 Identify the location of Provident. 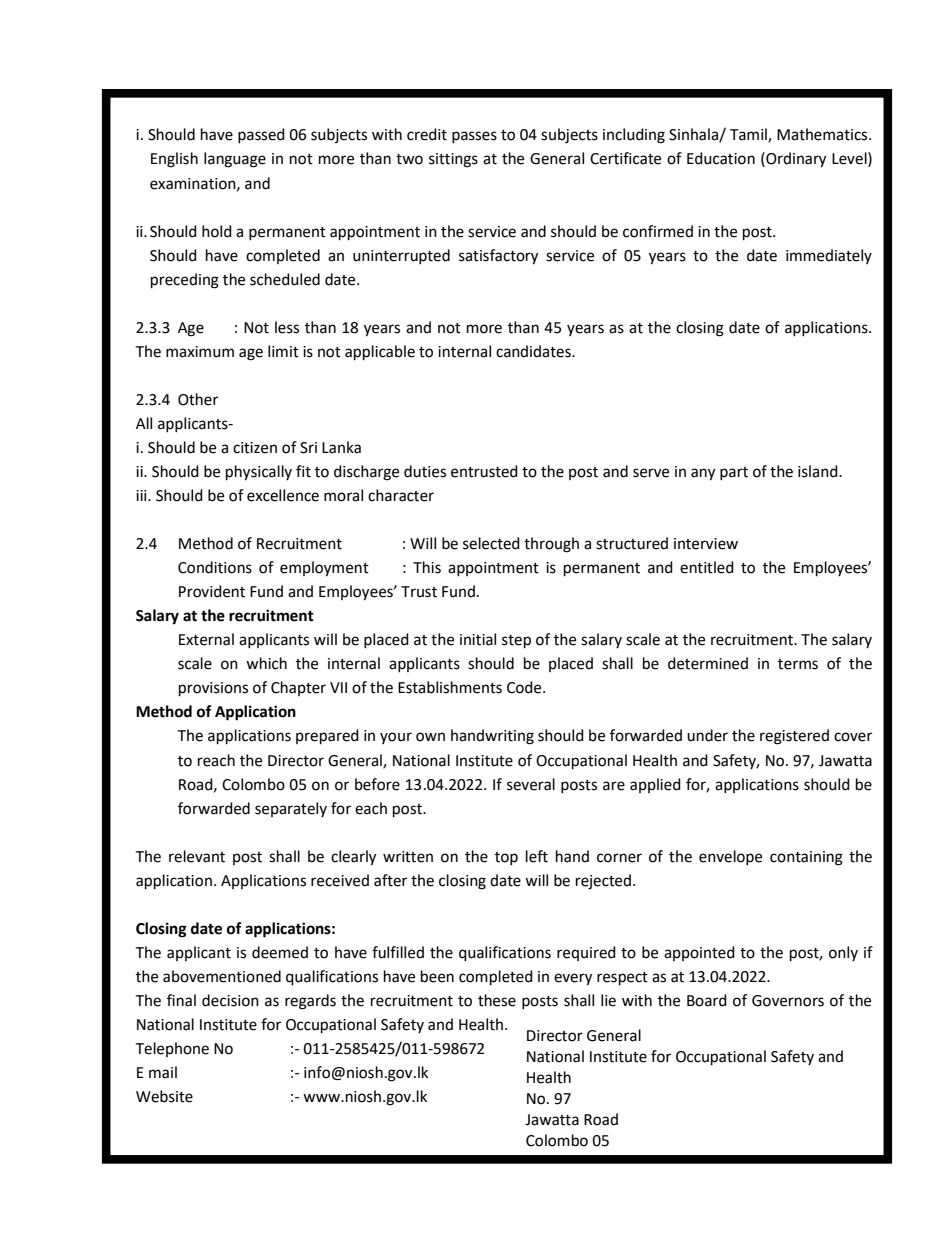
(212, 591).
